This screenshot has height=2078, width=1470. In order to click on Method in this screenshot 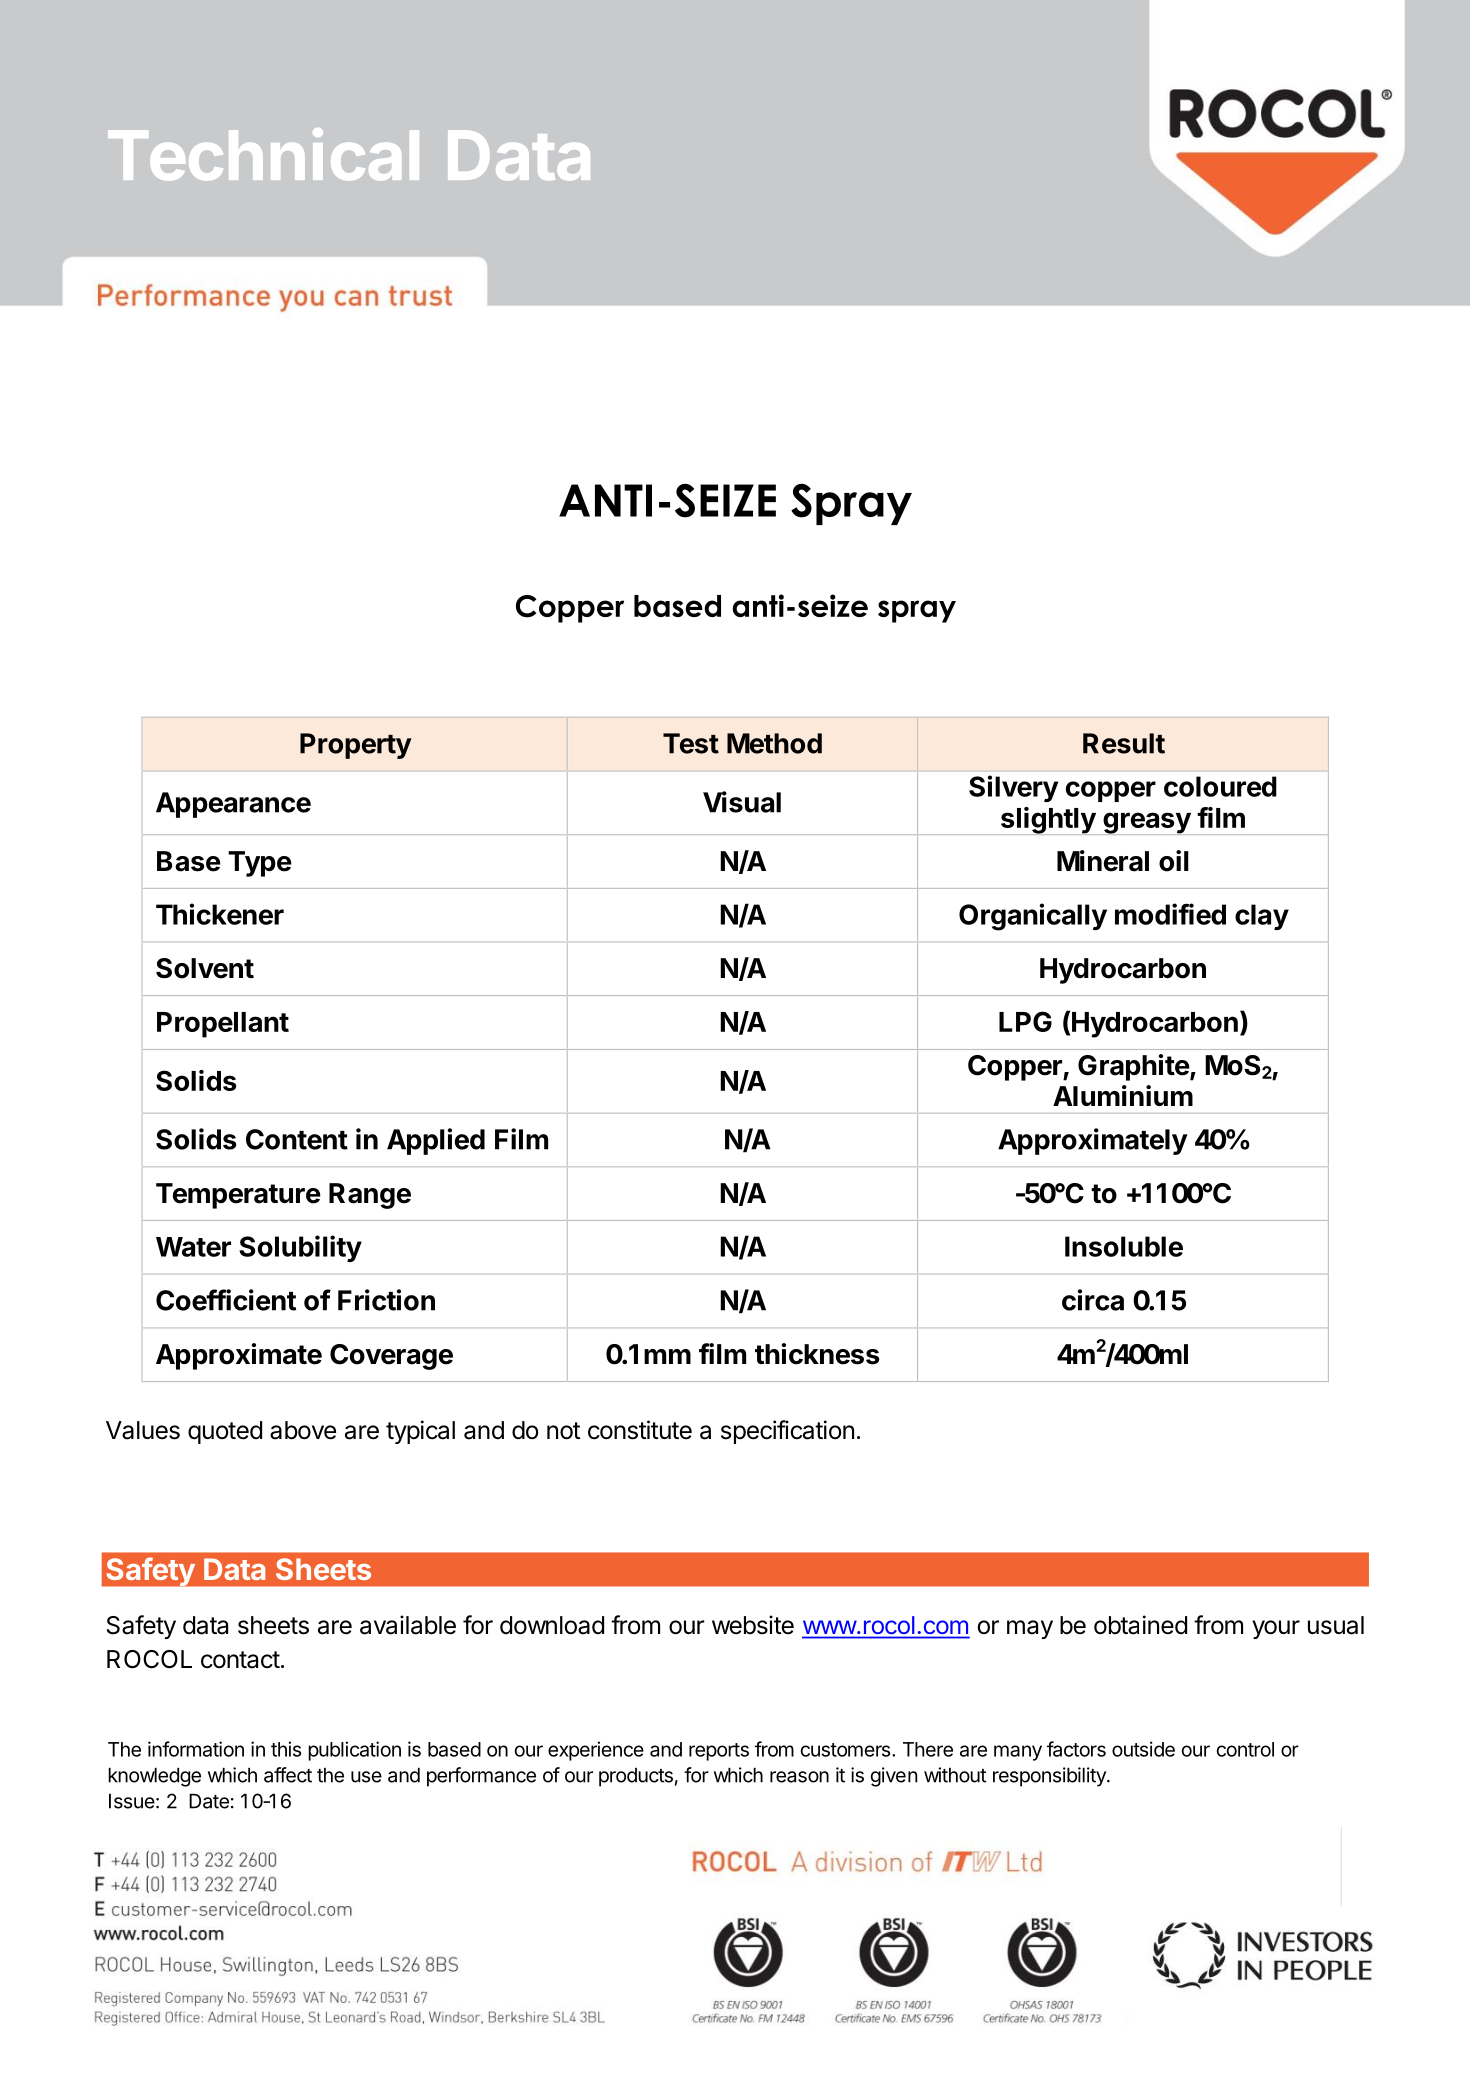, I will do `click(774, 743)`.
